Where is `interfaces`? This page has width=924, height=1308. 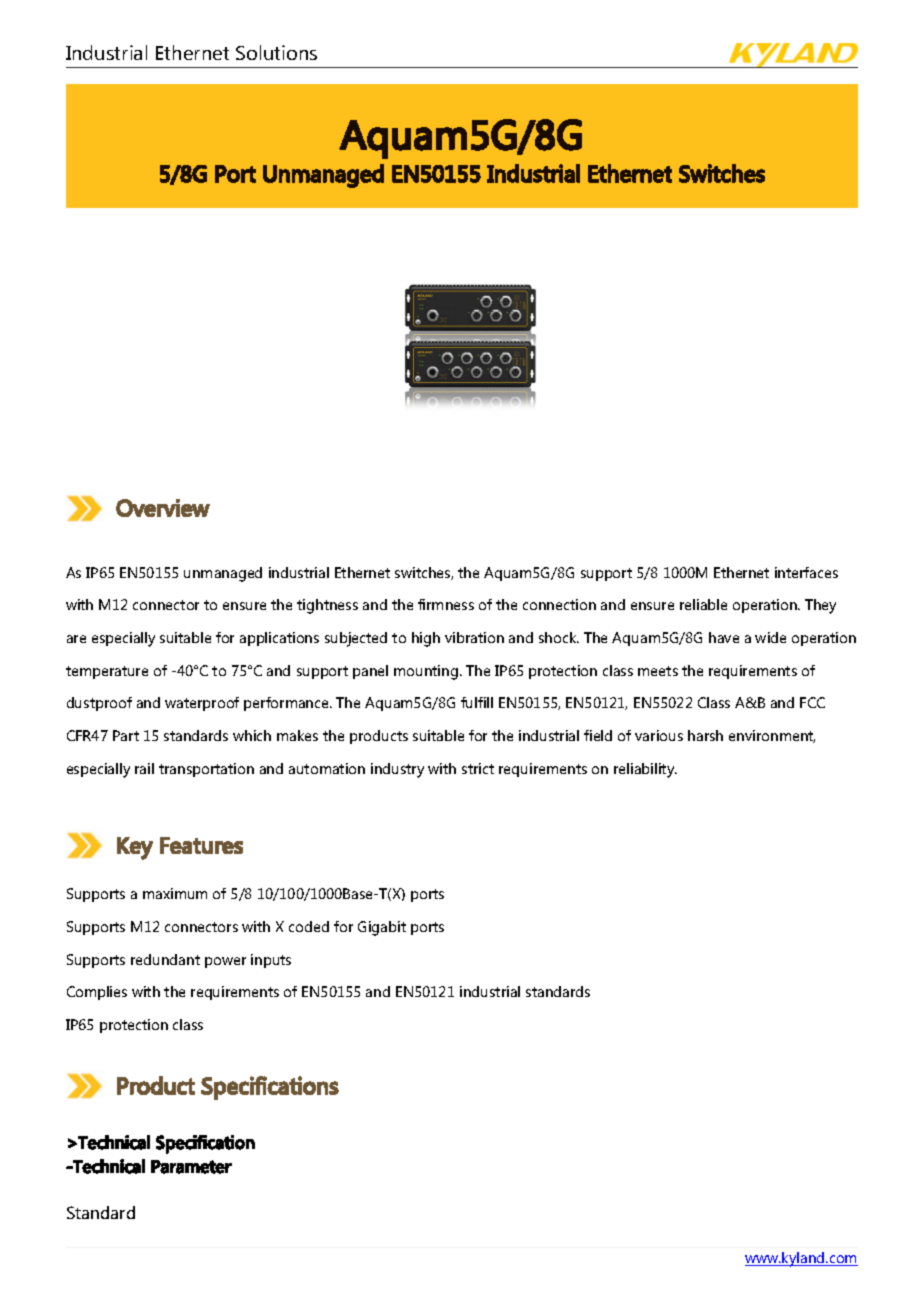
interfaces is located at coordinates (806, 572).
